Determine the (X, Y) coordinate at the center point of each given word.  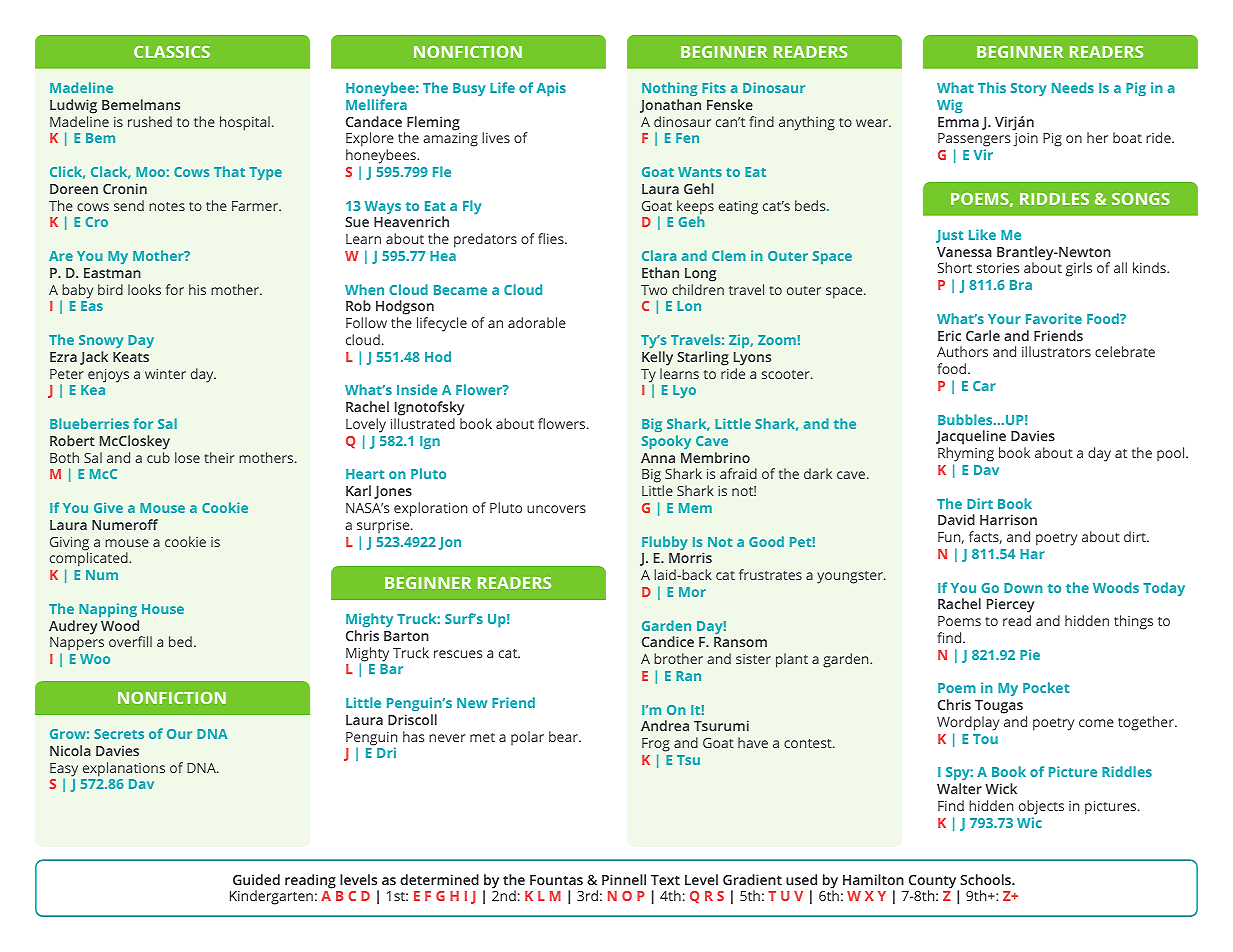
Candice (668, 641)
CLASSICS (172, 52)
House (163, 609)
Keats (131, 357)
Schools (986, 879)
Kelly (657, 358)
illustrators (1056, 351)
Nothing (669, 89)
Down (1023, 588)
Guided (256, 879)
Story (1029, 89)
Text (665, 880)
